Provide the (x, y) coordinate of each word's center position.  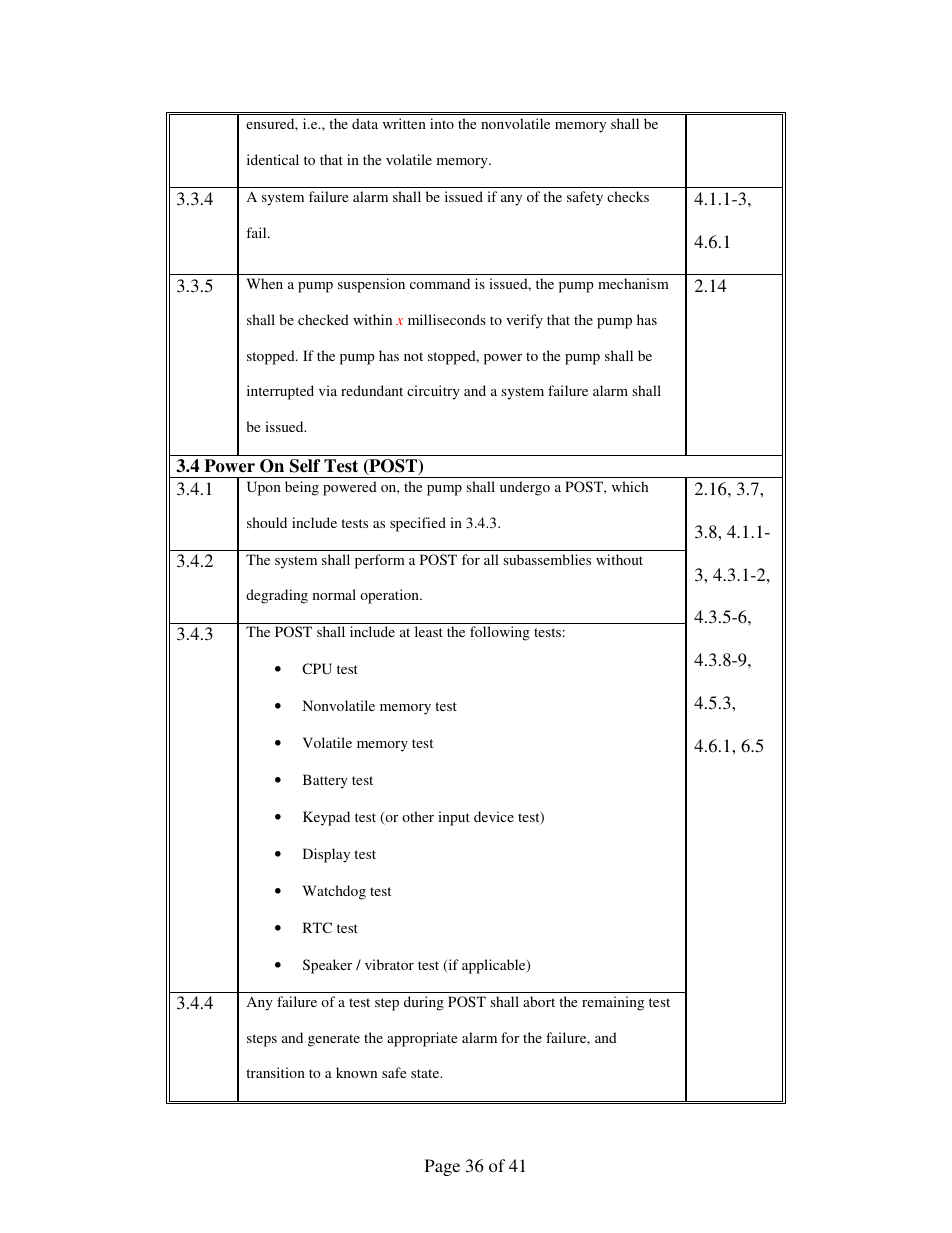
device (494, 816)
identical (273, 159)
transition (275, 1072)
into (442, 123)
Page (442, 1167)
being (302, 488)
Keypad (326, 818)
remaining (613, 1003)
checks (628, 196)
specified (418, 524)
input (454, 818)
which (630, 486)
